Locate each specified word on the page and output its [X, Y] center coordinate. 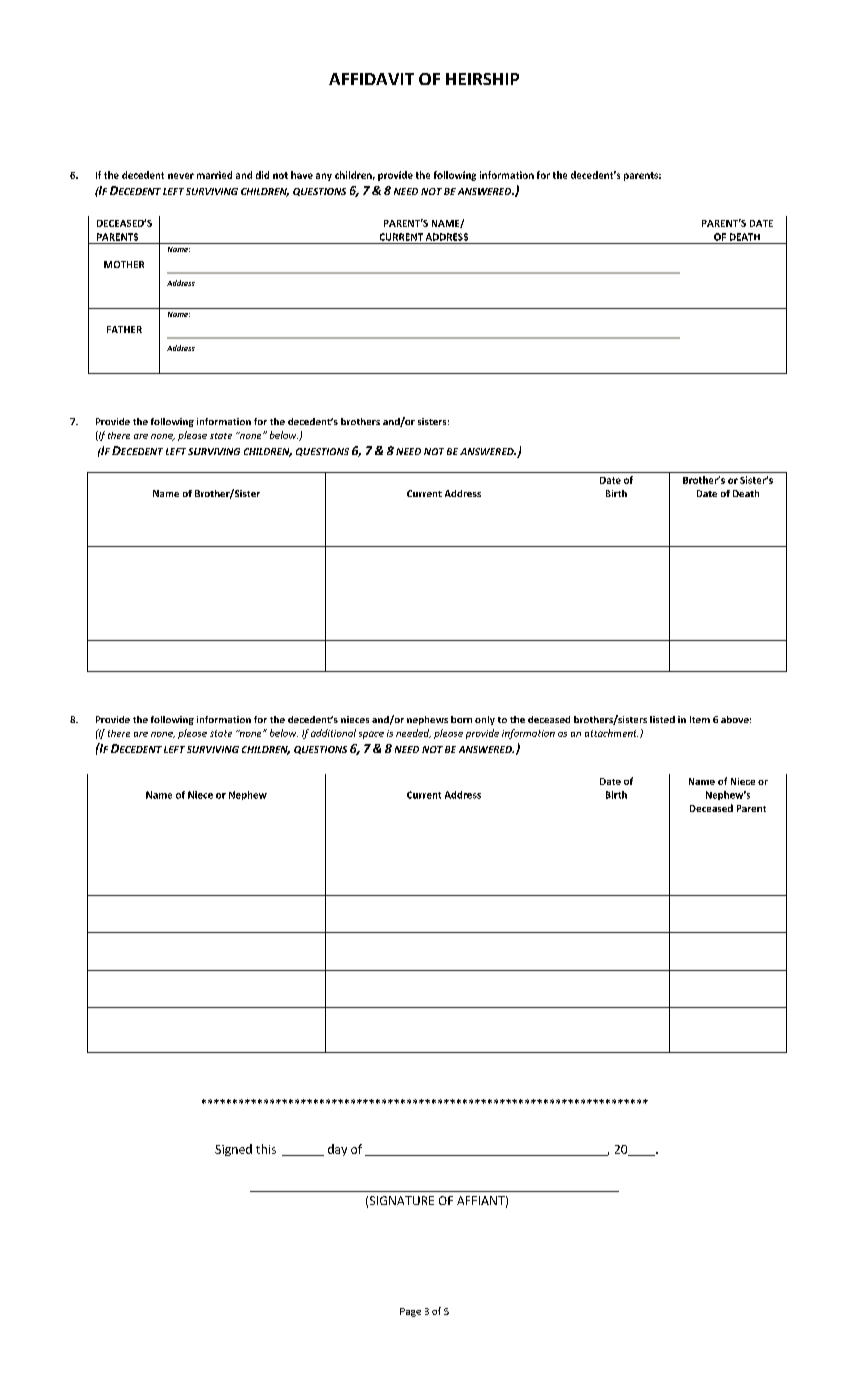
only [485, 720]
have [302, 175]
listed [662, 719]
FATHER [124, 329]
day [337, 1150]
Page [410, 1312]
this [266, 1149]
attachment [611, 733]
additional [333, 733]
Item [700, 719]
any [324, 177]
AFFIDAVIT [371, 79]
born [461, 719]
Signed [233, 1150]
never [181, 176]
